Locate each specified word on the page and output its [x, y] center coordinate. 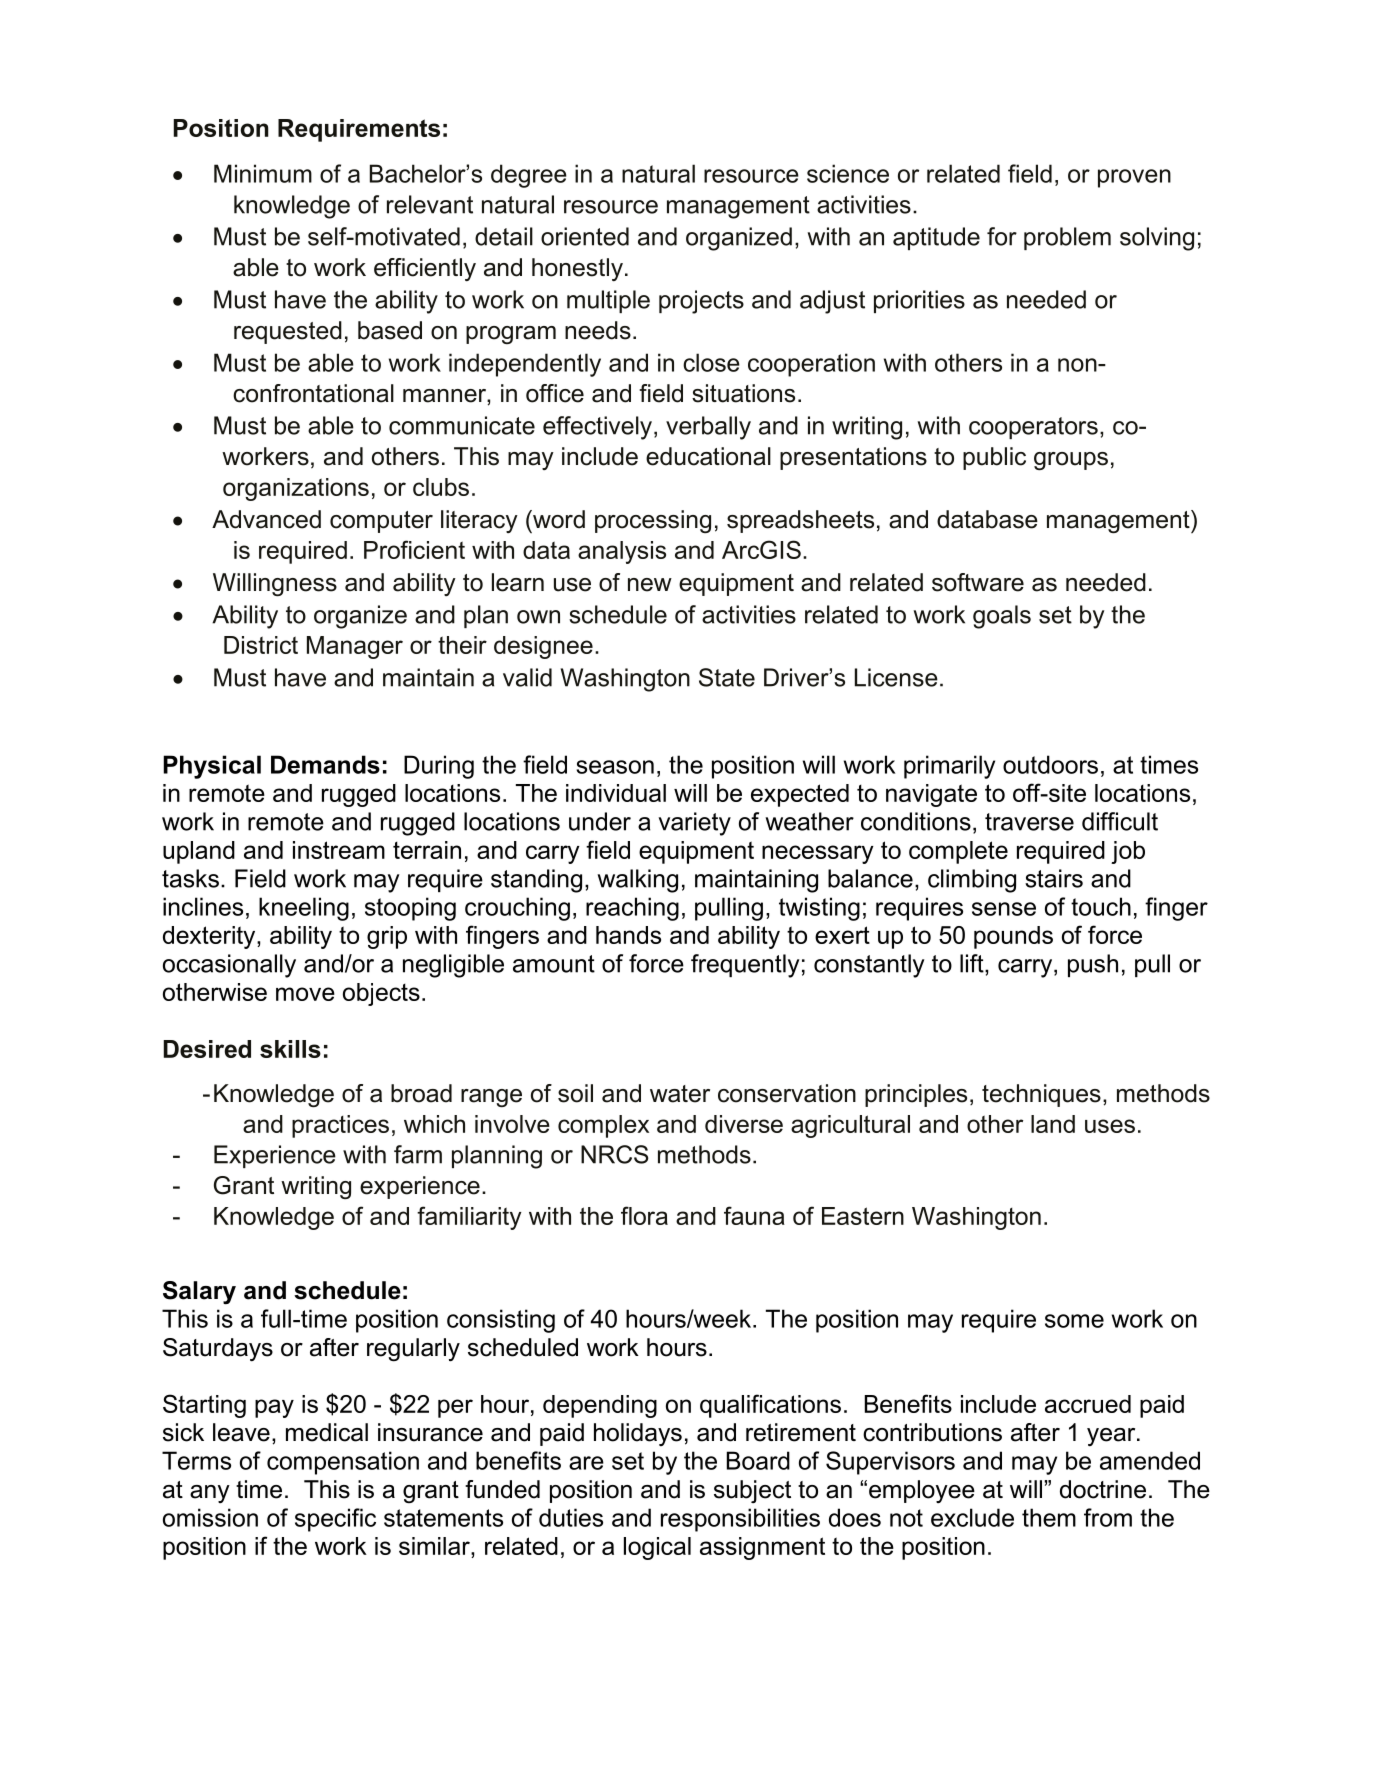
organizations [296, 489]
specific [335, 1520]
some [1074, 1321]
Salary [199, 1292]
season [615, 767]
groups [1071, 461]
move [305, 994]
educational [708, 456]
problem [1067, 238]
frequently [745, 966]
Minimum [263, 173]
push [1093, 965]
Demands [325, 764]
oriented [585, 236]
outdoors [1050, 764]
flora [644, 1215]
